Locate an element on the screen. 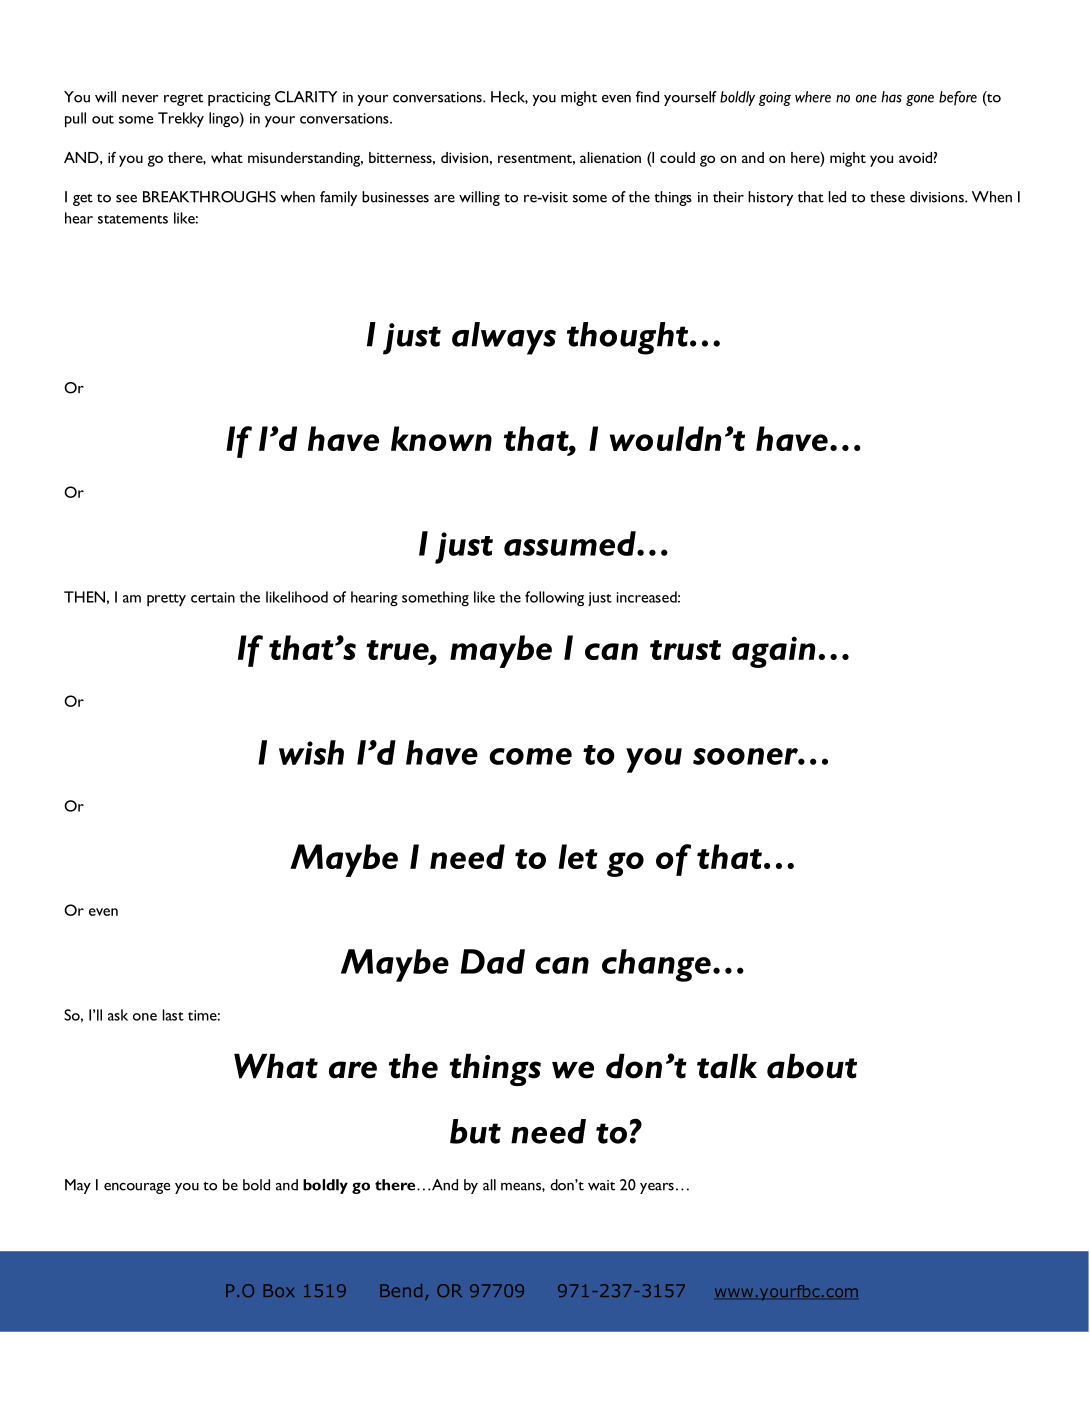 The image size is (1090, 1411). last is located at coordinates (173, 1015).
